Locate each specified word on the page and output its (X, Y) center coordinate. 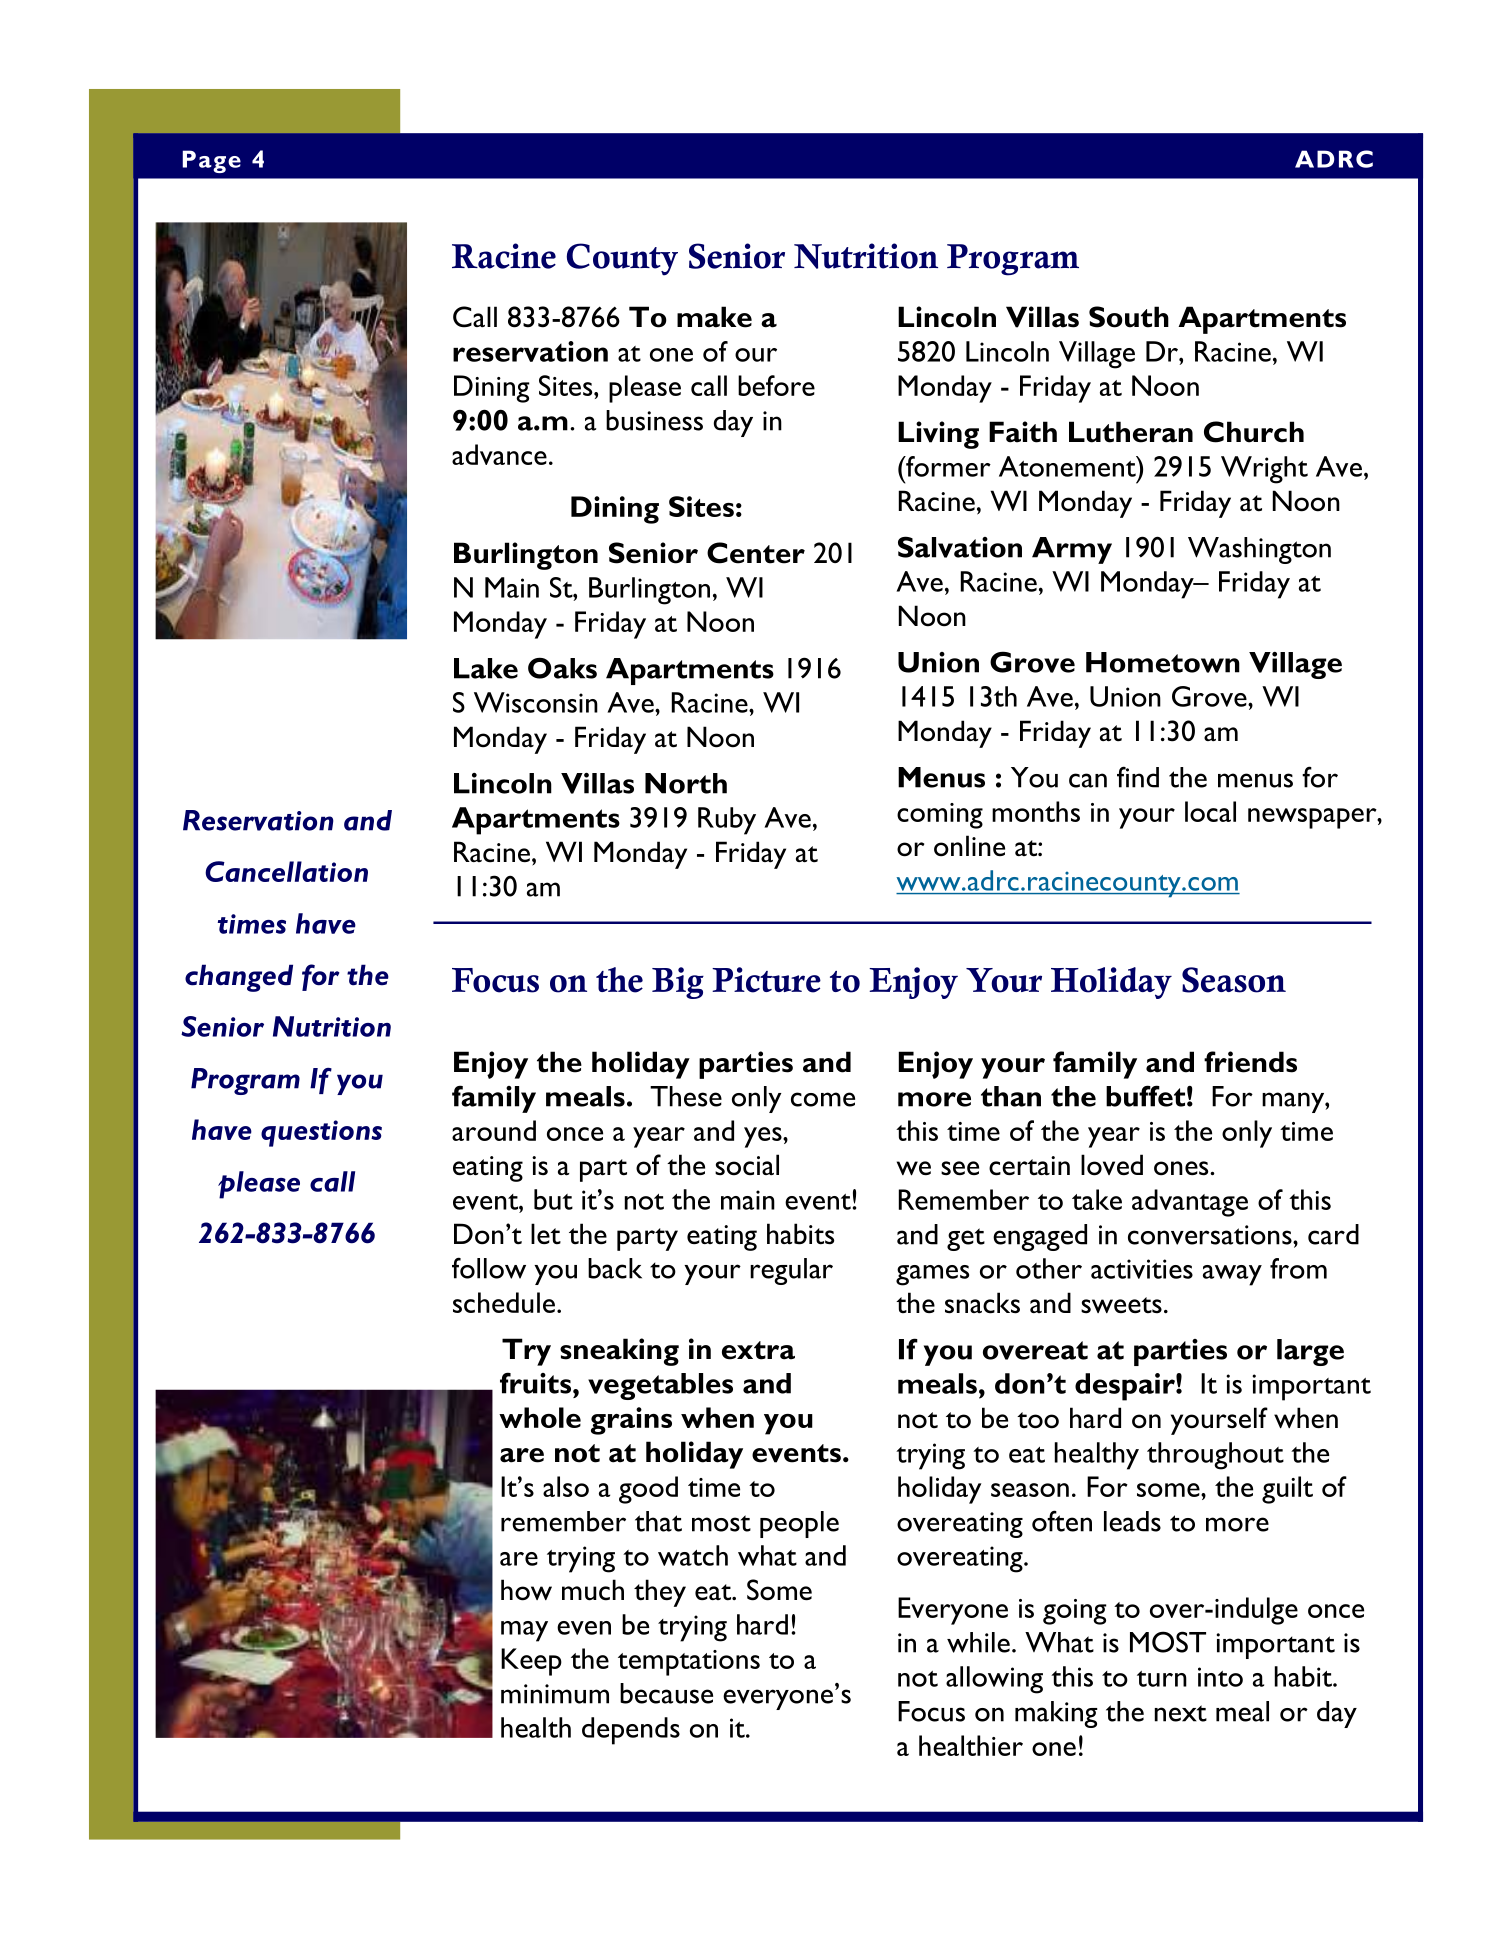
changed (239, 978)
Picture (766, 980)
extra (758, 1350)
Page (212, 161)
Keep (531, 1662)
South (1129, 317)
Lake (486, 668)
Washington (1259, 550)
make (714, 317)
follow (489, 1268)
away (1232, 1275)
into (1220, 1677)
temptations (689, 1663)
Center (756, 553)
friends (1250, 1062)
